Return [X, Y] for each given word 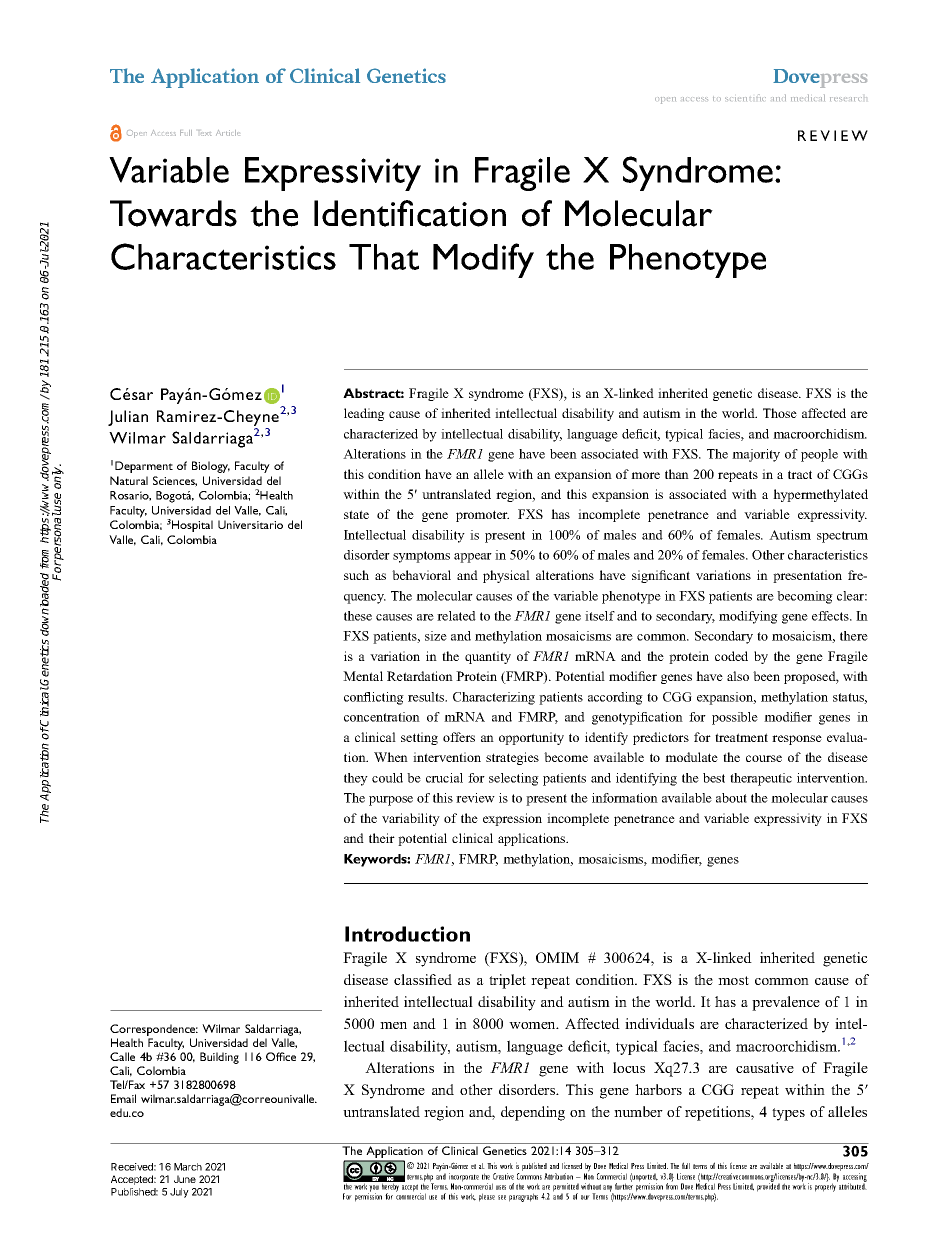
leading [364, 414]
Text [205, 133]
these [358, 616]
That [384, 257]
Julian [128, 418]
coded [731, 656]
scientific [745, 97]
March [188, 1167]
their [382, 838]
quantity [488, 657]
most [733, 980]
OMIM [557, 957]
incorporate [464, 1178]
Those [780, 413]
